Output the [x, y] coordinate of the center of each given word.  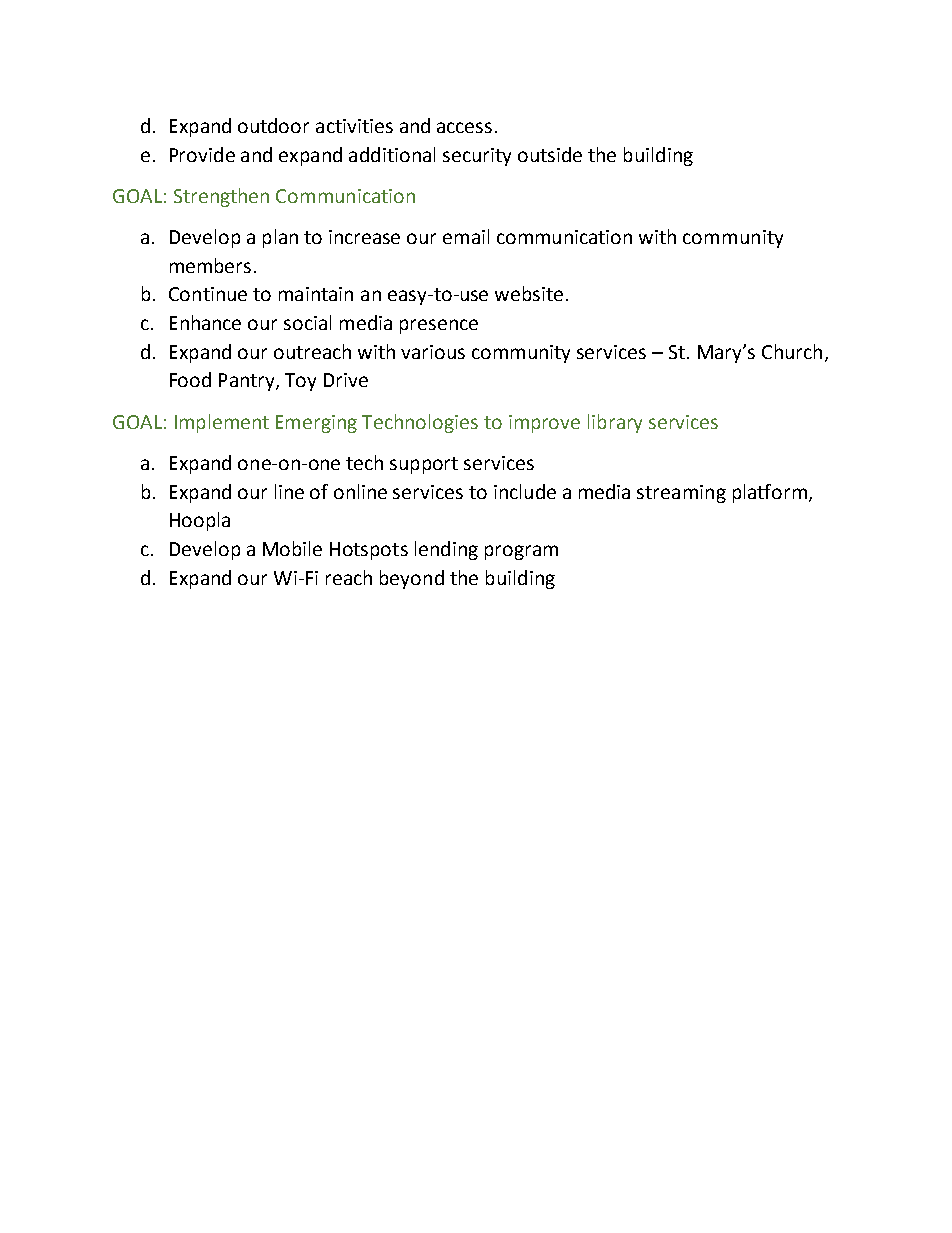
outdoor [273, 125]
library [615, 423]
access [464, 127]
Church [792, 351]
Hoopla [200, 521]
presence [439, 326]
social [307, 322]
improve [544, 424]
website [529, 293]
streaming [681, 494]
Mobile [292, 548]
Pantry [248, 382]
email [466, 236]
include [525, 491]
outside [550, 154]
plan [280, 238]
